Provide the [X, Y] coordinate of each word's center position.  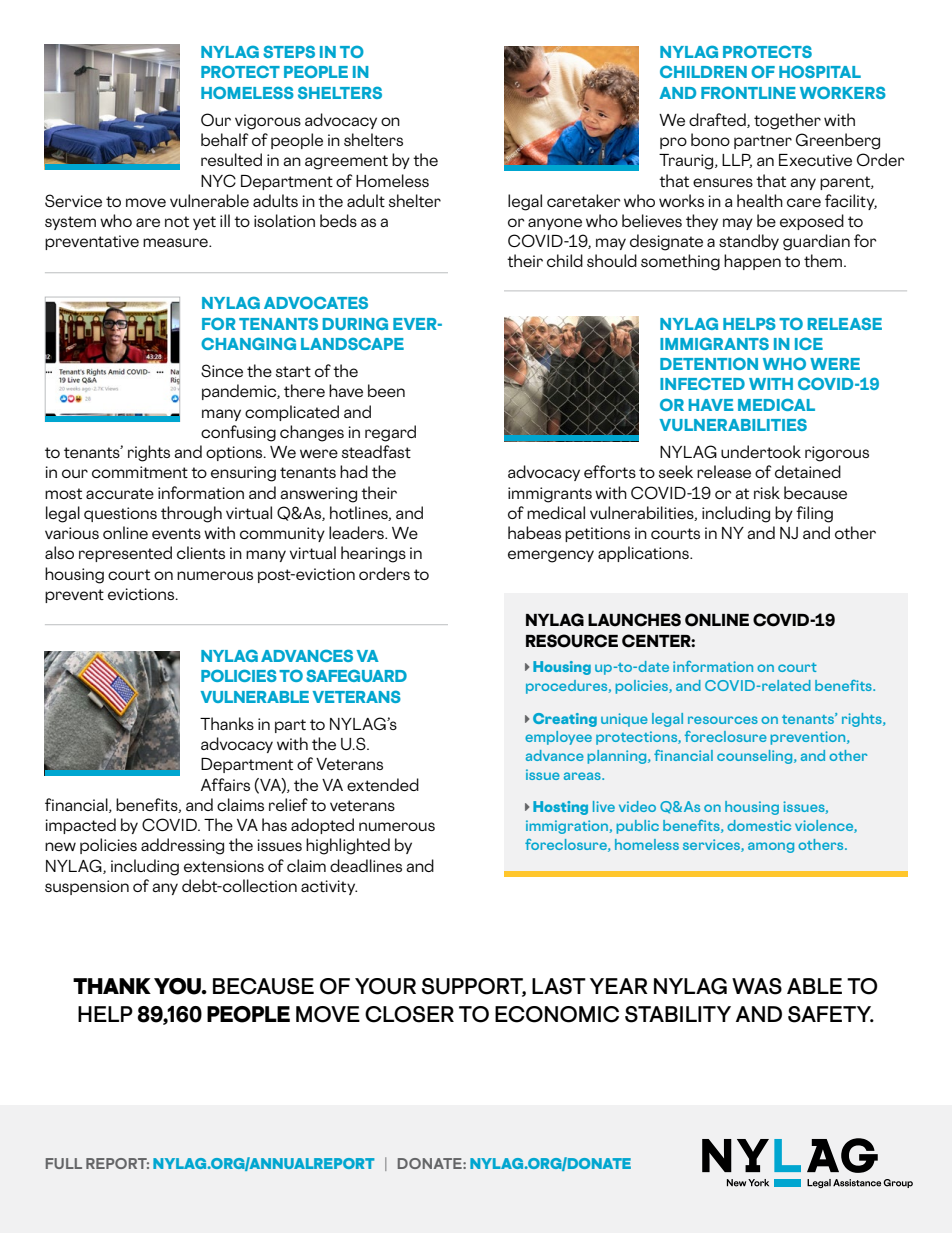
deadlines [366, 865]
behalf [224, 139]
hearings [373, 554]
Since [222, 370]
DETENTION [709, 363]
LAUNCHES [634, 620]
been [386, 390]
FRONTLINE [748, 92]
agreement [346, 162]
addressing [182, 846]
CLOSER [409, 1014]
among [771, 847]
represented [125, 554]
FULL [64, 1163]
